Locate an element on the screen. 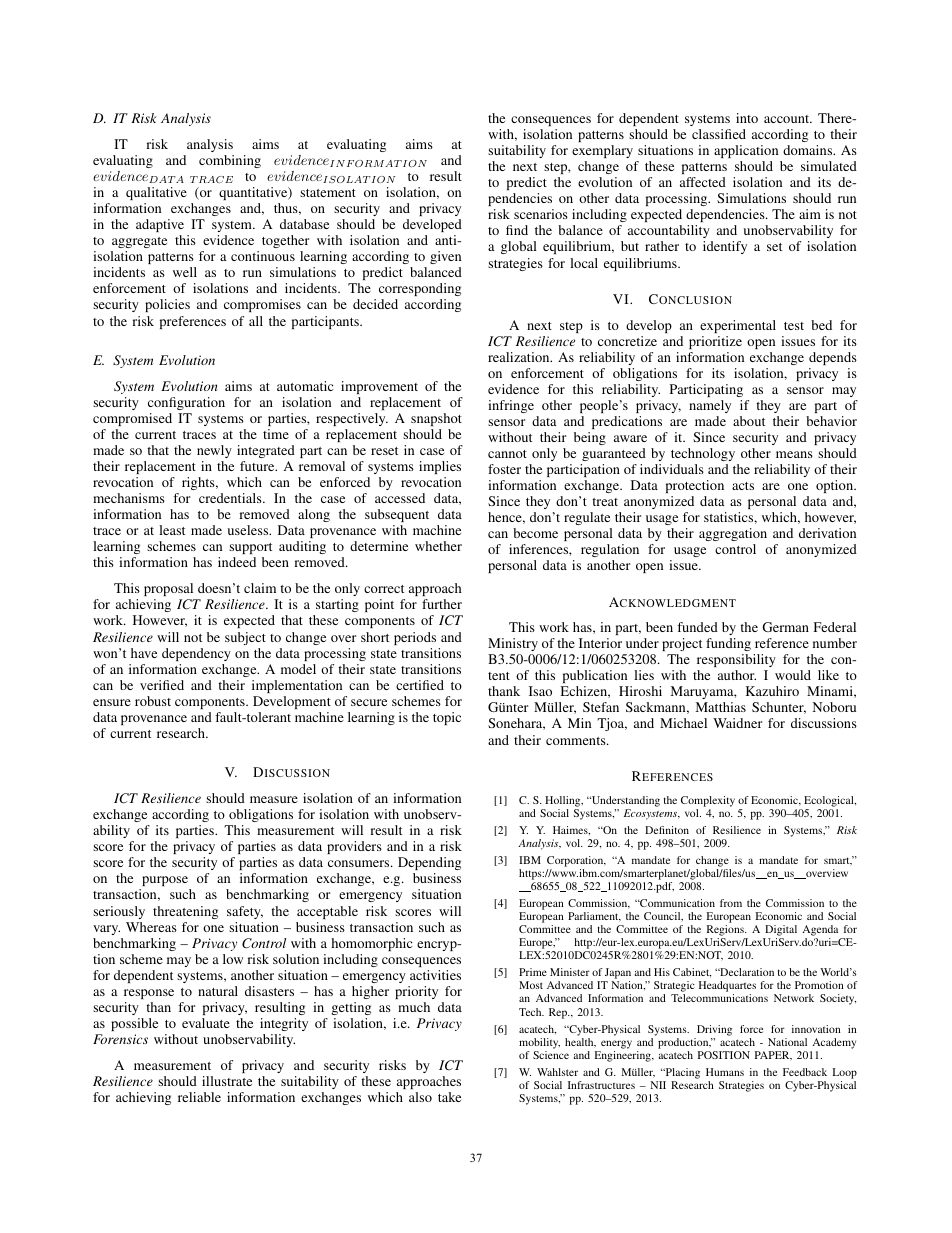 This screenshot has height=1233, width=952. Depending is located at coordinates (429, 865).
